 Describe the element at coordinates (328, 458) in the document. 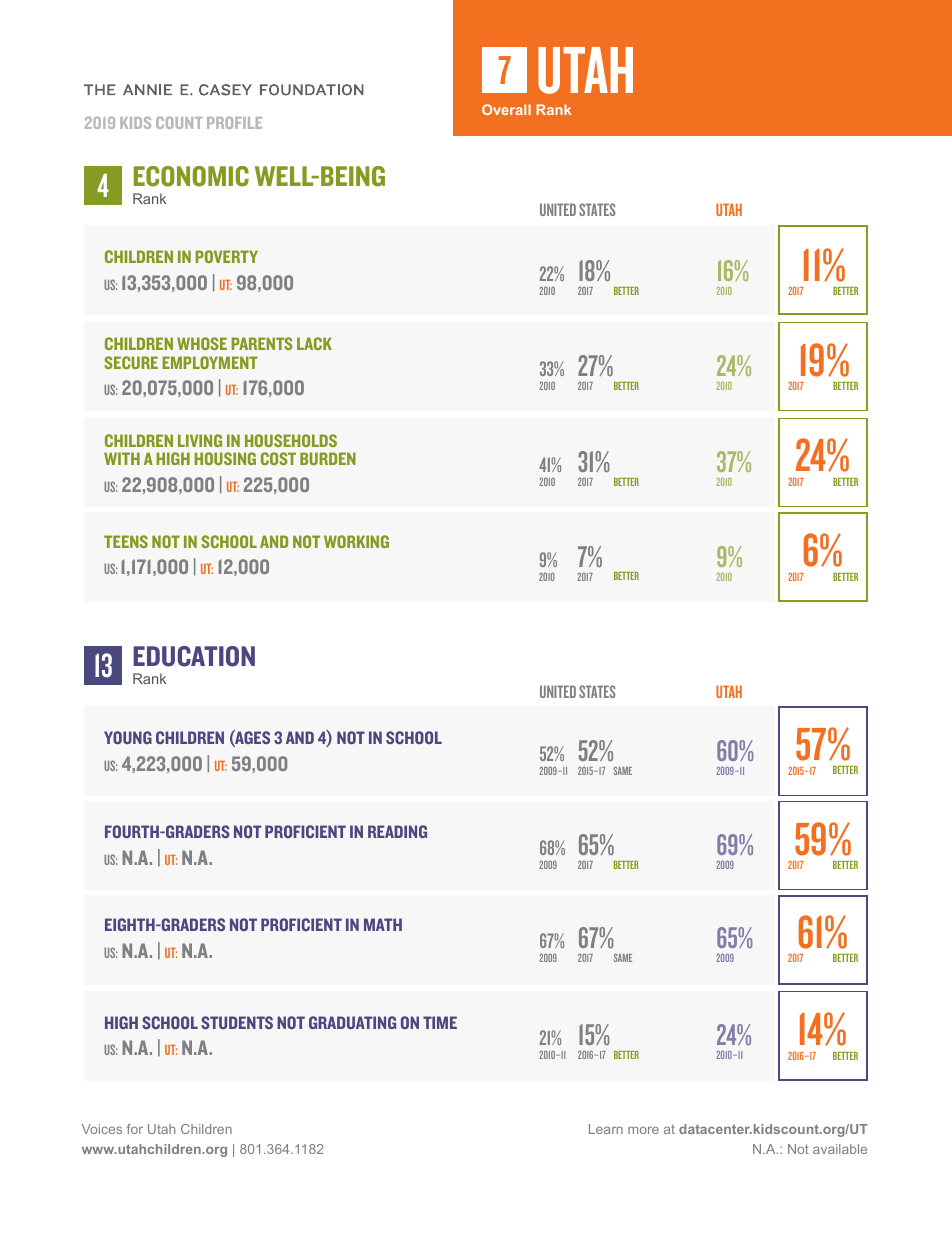

I see `BURDEN` at that location.
